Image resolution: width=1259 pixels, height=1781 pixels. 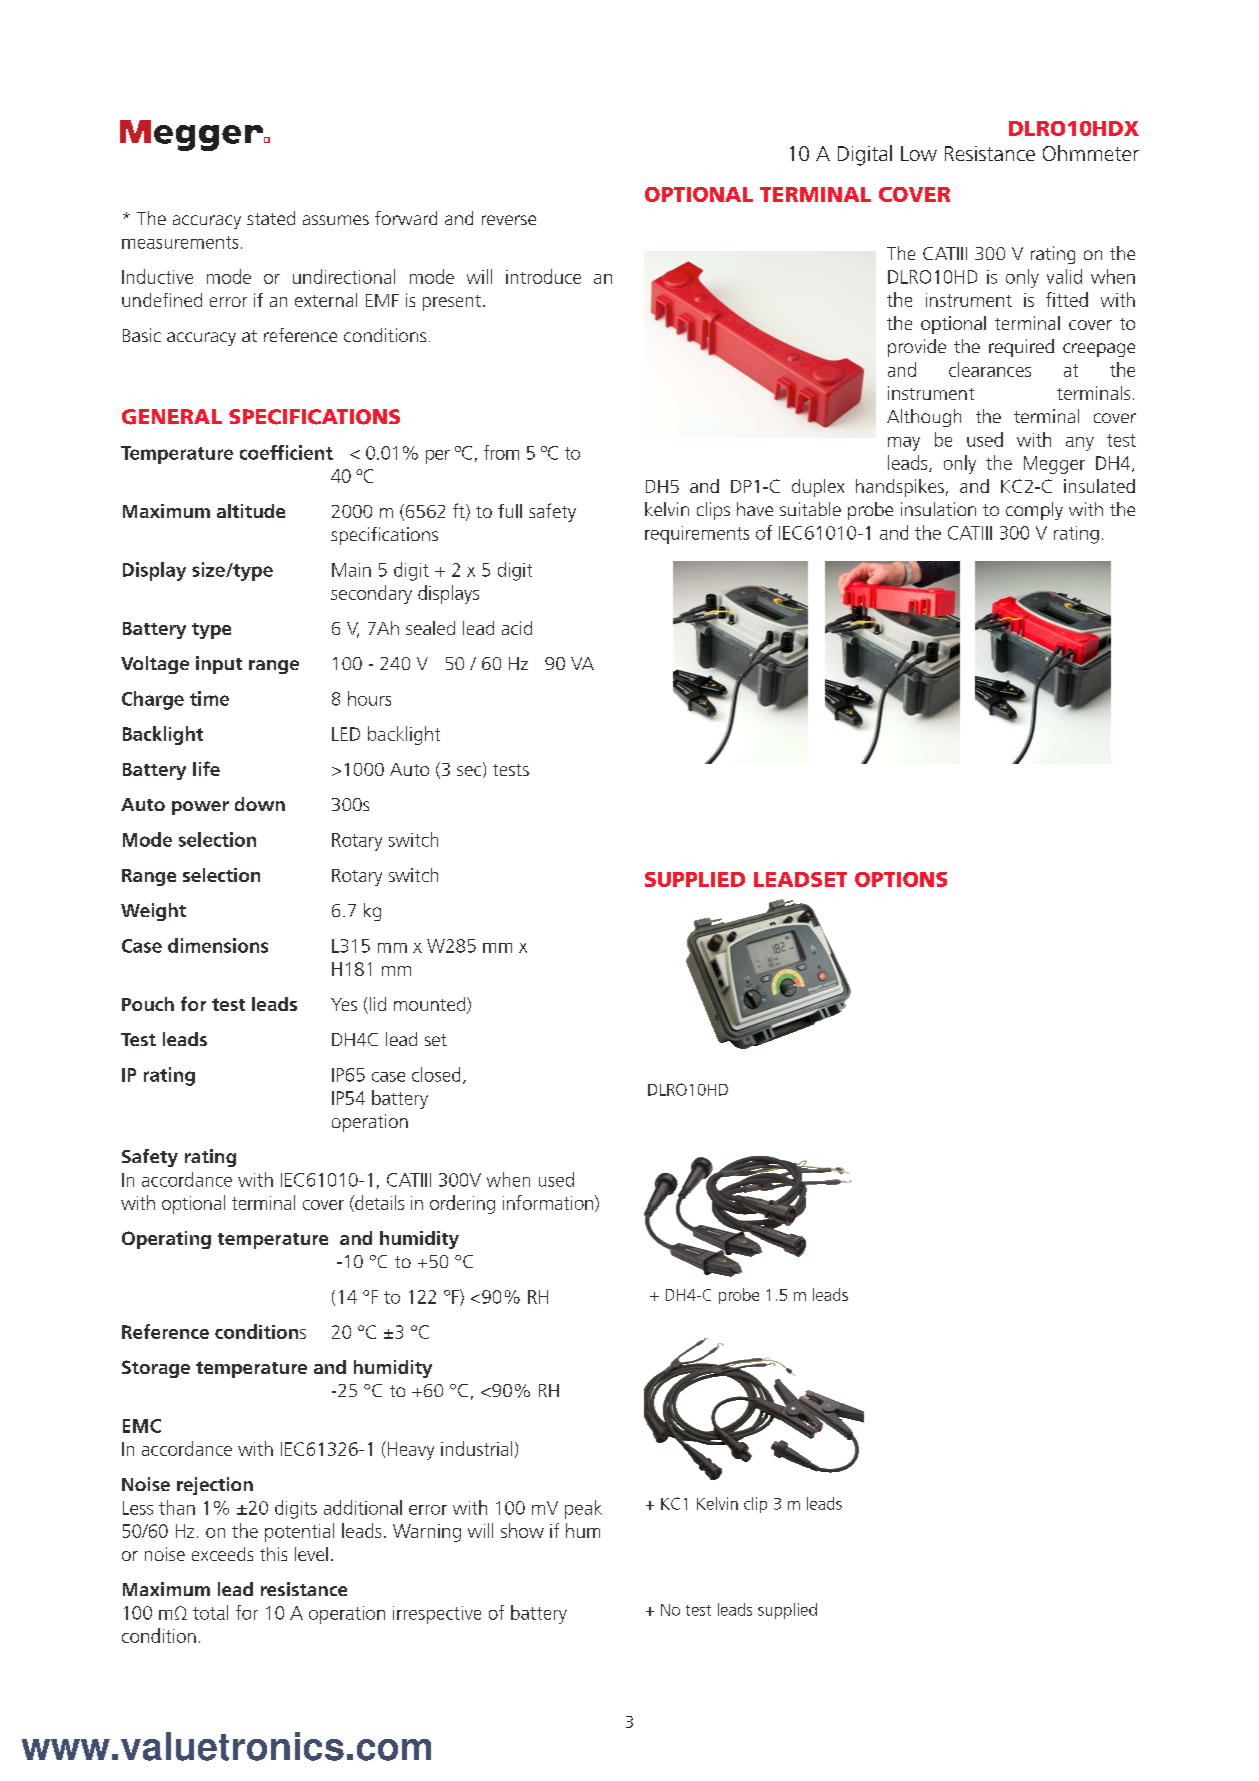 What do you see at coordinates (156, 1369) in the document?
I see `Storage` at bounding box center [156, 1369].
